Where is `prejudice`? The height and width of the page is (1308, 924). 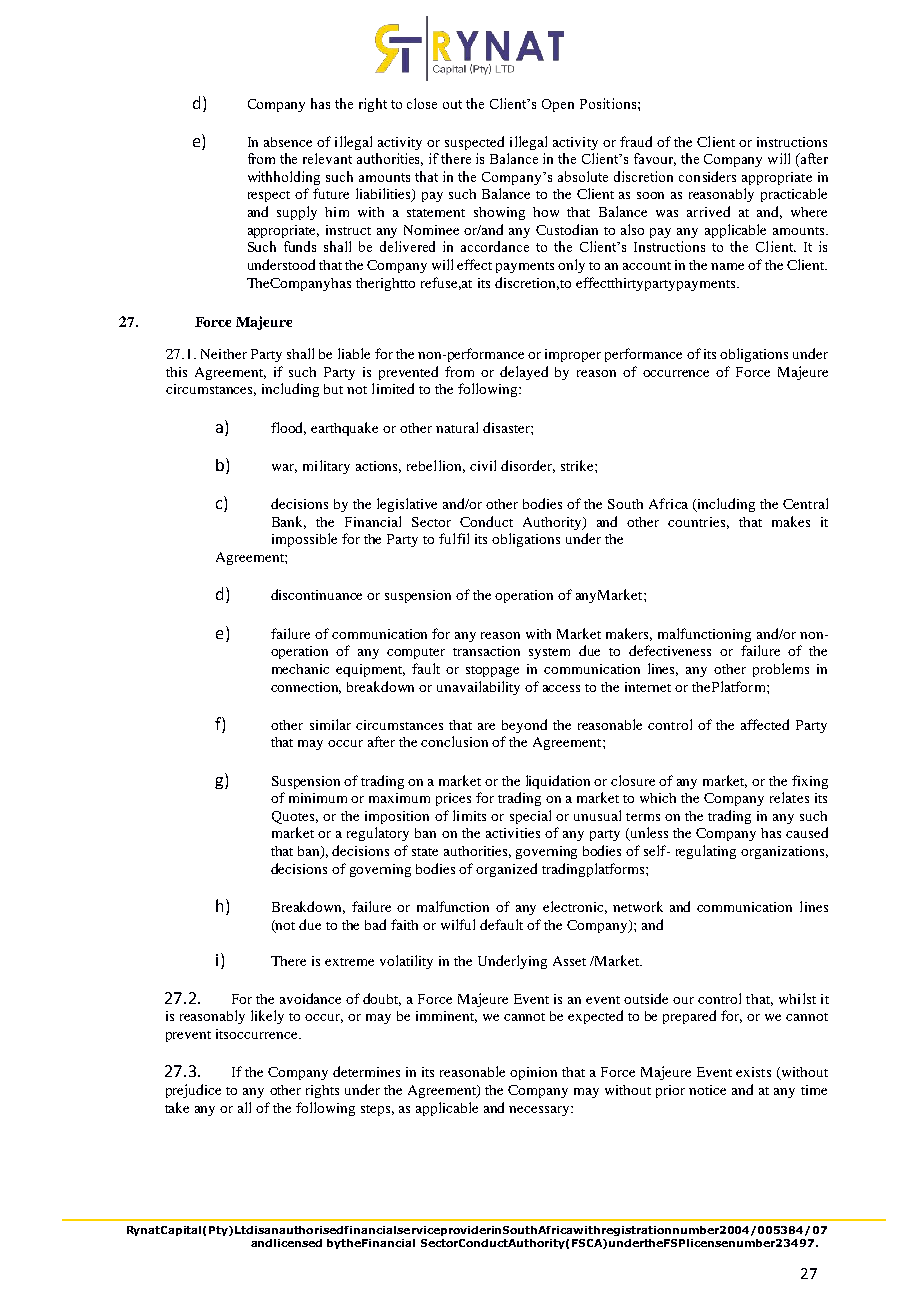
prejudice is located at coordinates (193, 1091).
